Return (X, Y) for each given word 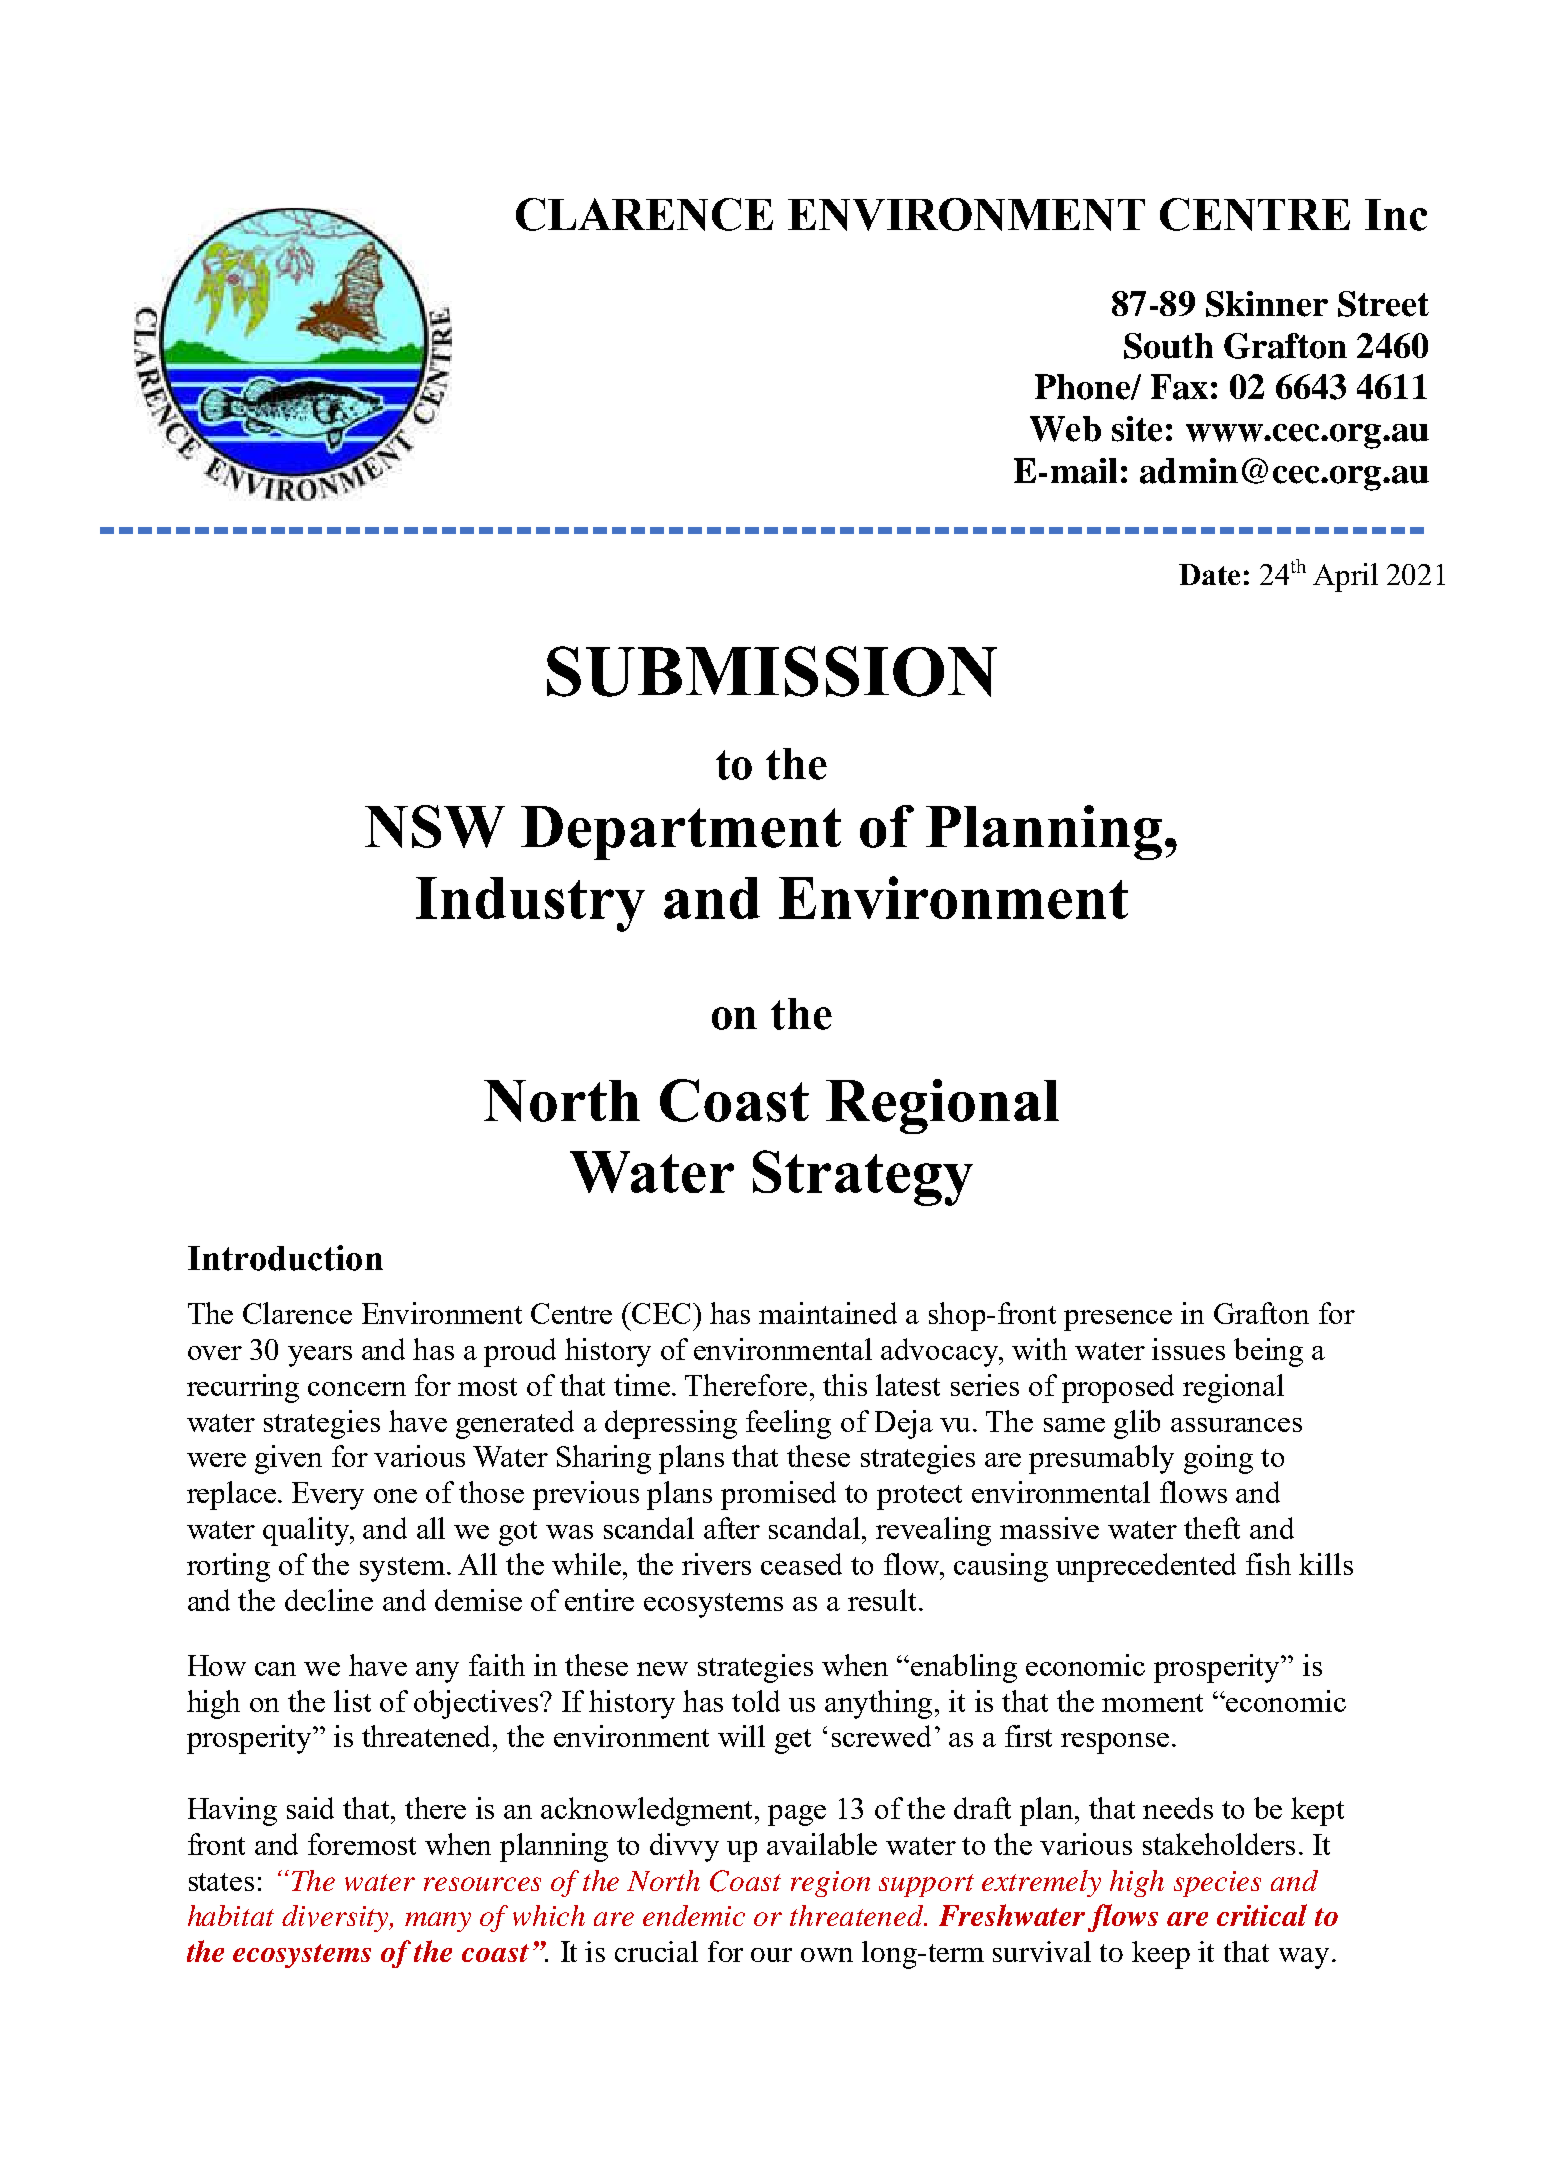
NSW (435, 826)
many (438, 1922)
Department (681, 833)
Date (1209, 574)
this (845, 1385)
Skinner (1267, 304)
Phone (1083, 387)
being (1268, 1352)
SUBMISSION (772, 671)
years (320, 1356)
